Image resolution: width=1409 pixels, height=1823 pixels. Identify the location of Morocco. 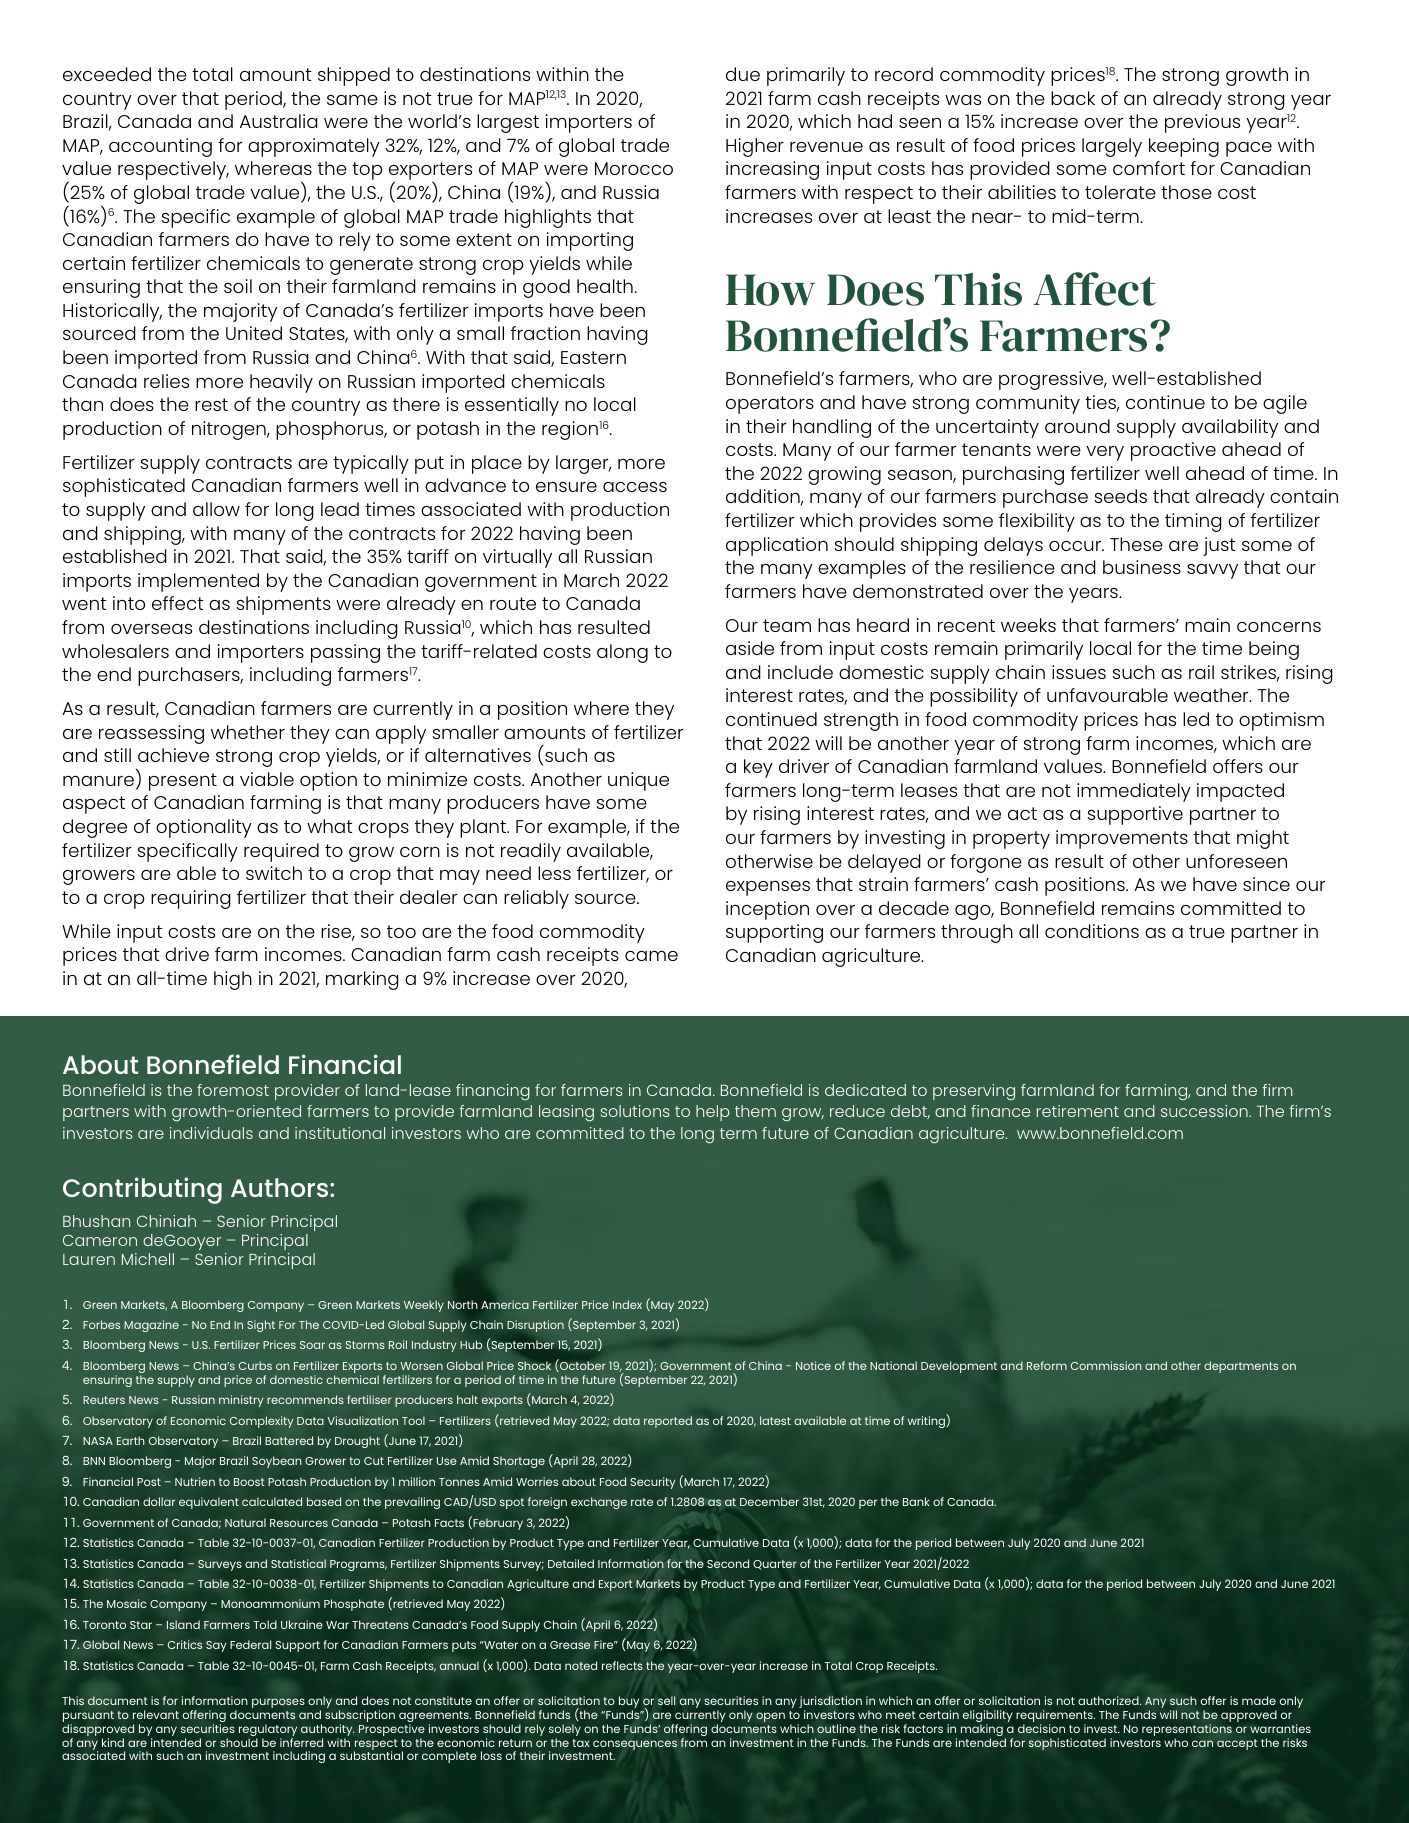
(634, 168).
